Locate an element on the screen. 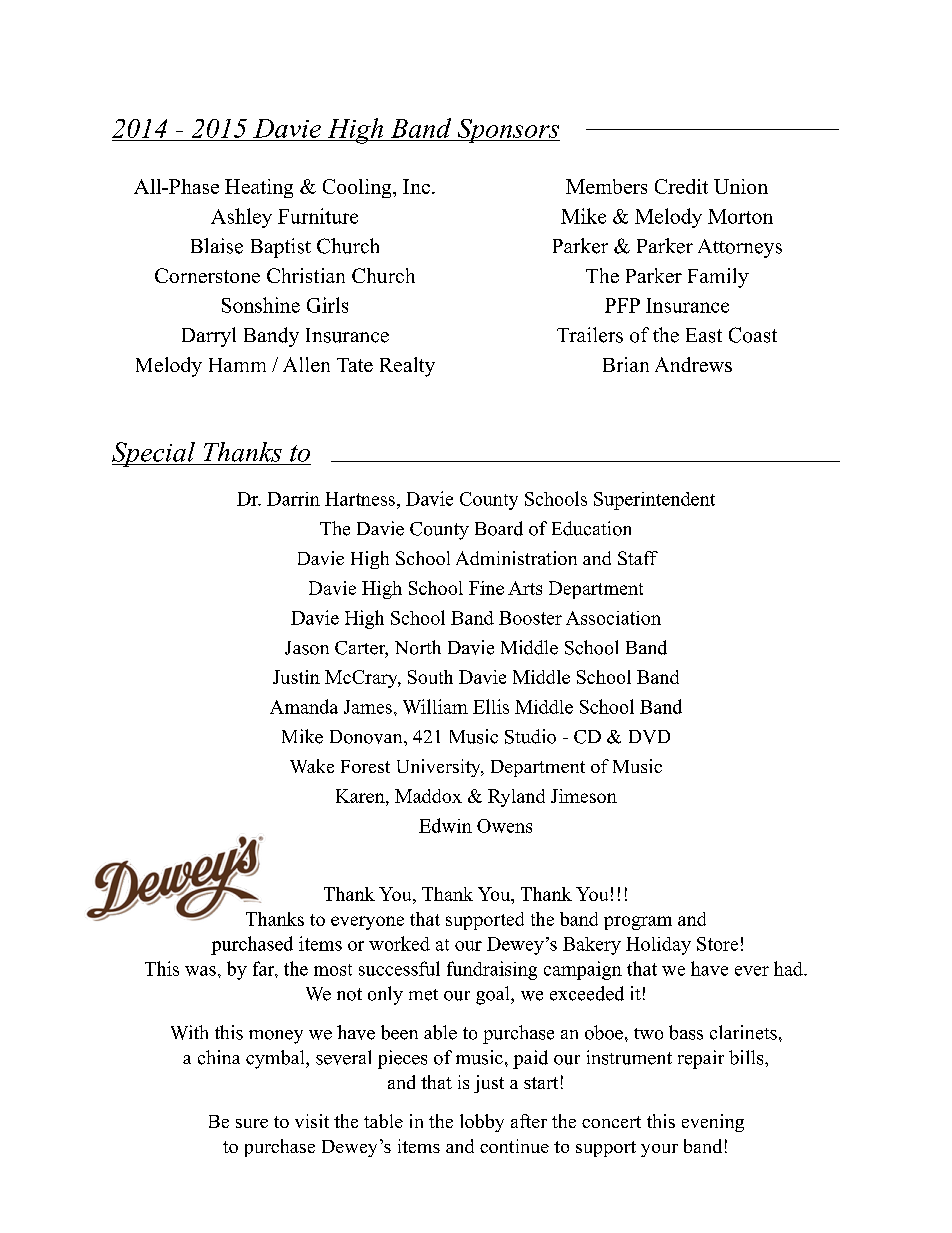 The width and height of the screenshot is (952, 1233). evening is located at coordinates (713, 1123).
